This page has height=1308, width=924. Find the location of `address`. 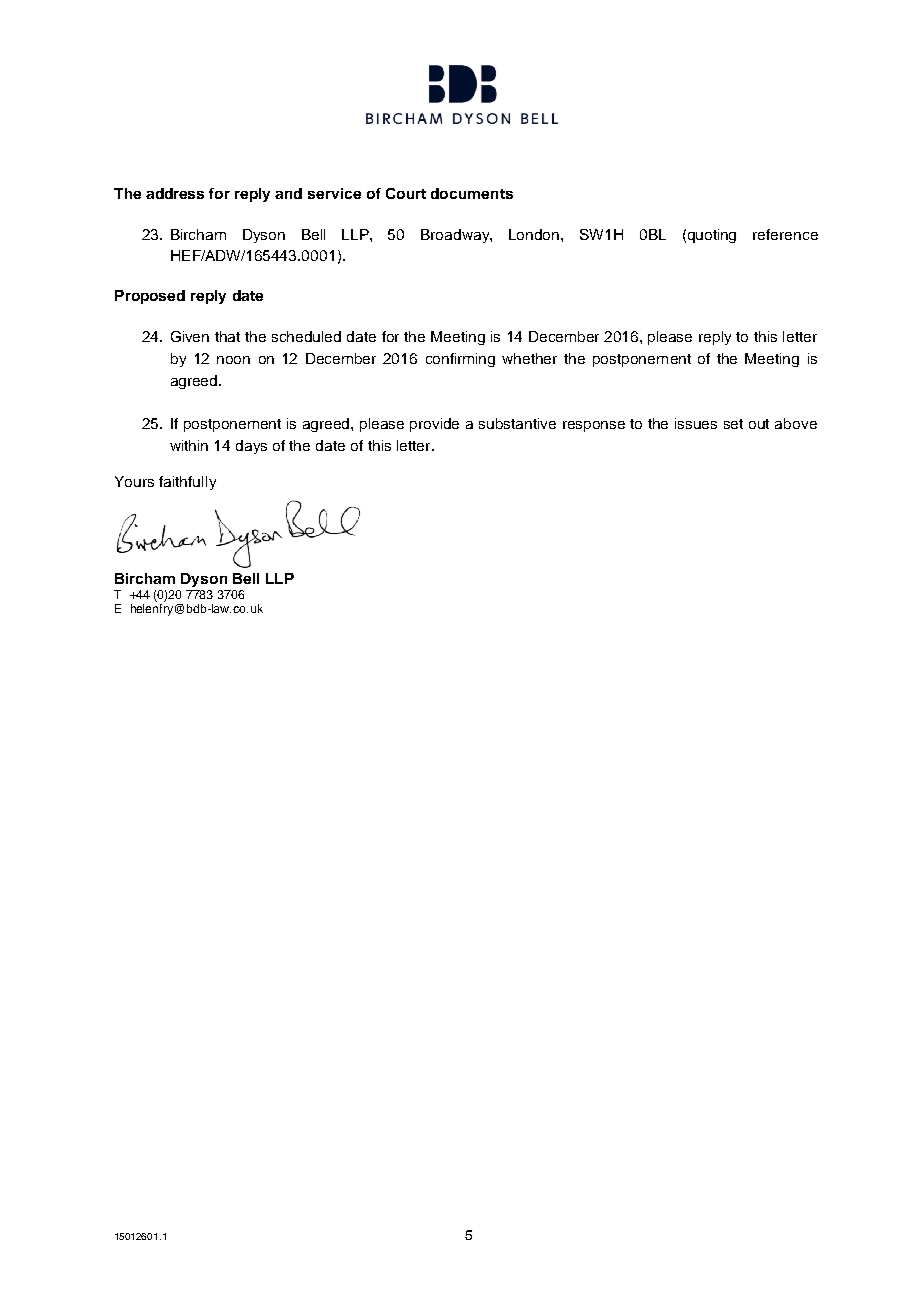

address is located at coordinates (175, 193).
